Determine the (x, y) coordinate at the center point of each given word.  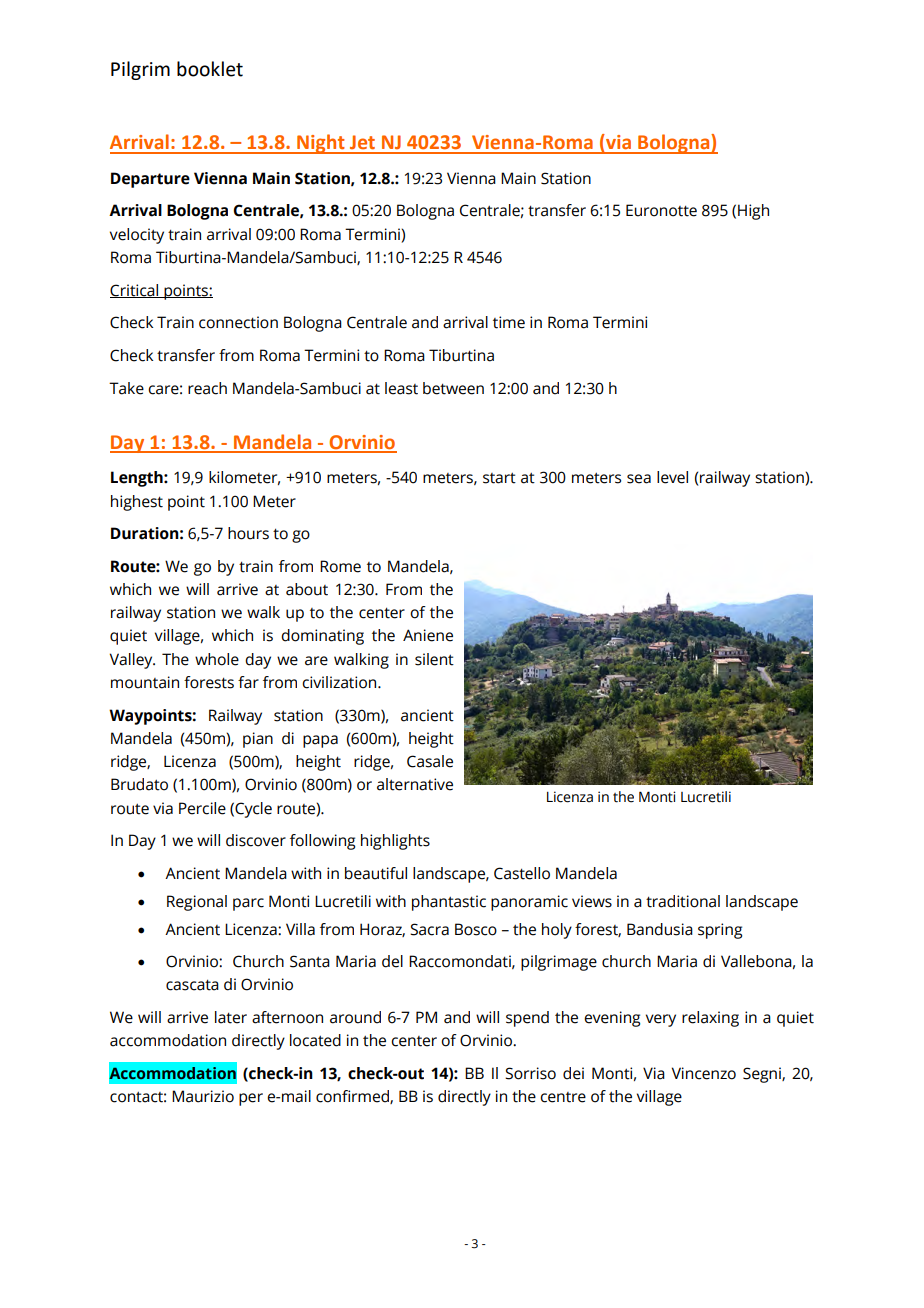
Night (321, 144)
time (509, 322)
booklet (210, 69)
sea (639, 479)
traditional (683, 901)
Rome (340, 566)
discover (256, 840)
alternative (415, 784)
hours (248, 533)
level (672, 477)
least (401, 388)
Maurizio (203, 1096)
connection (238, 322)
